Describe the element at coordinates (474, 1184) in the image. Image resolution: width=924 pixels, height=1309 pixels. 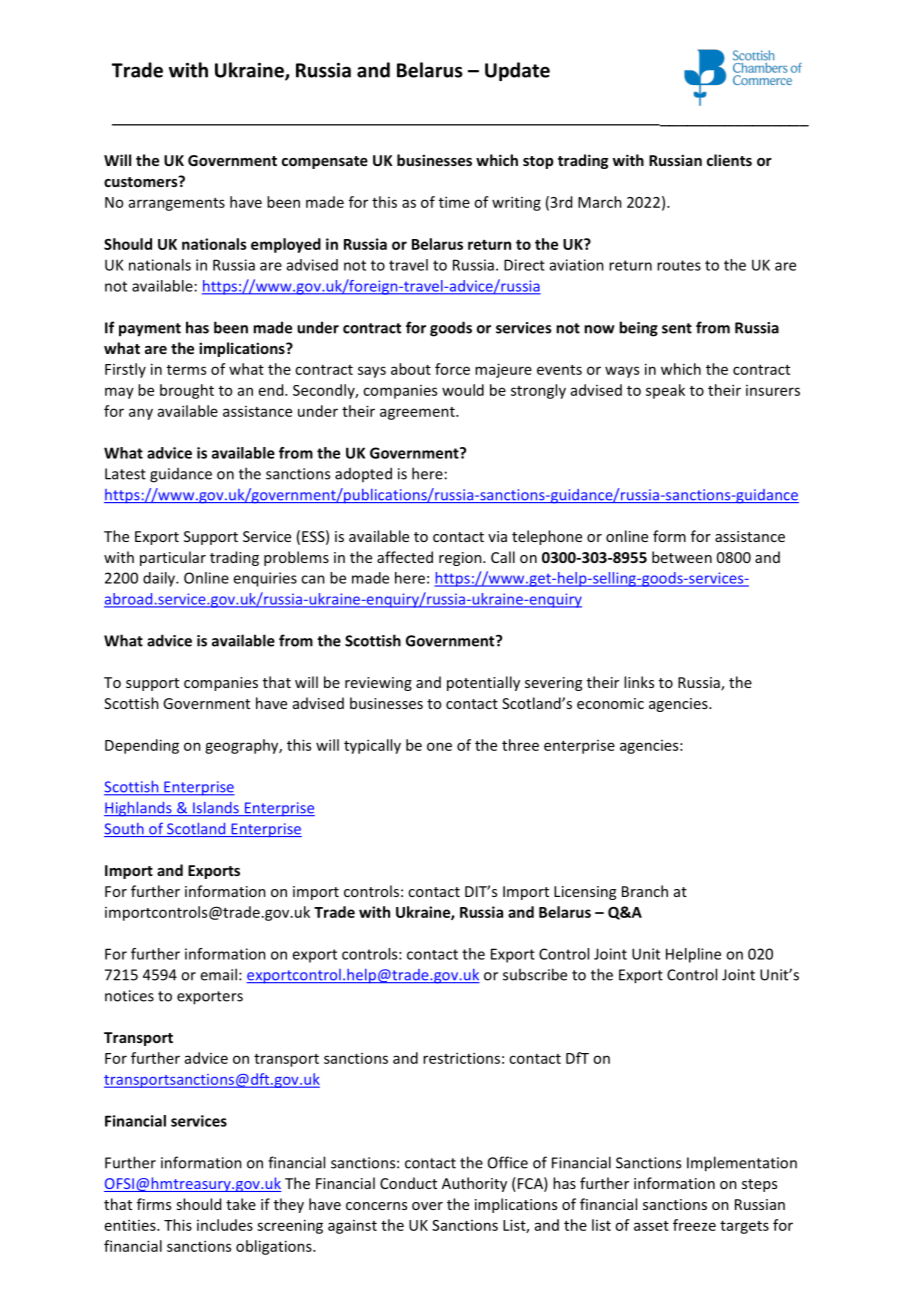
I see `Authority` at that location.
